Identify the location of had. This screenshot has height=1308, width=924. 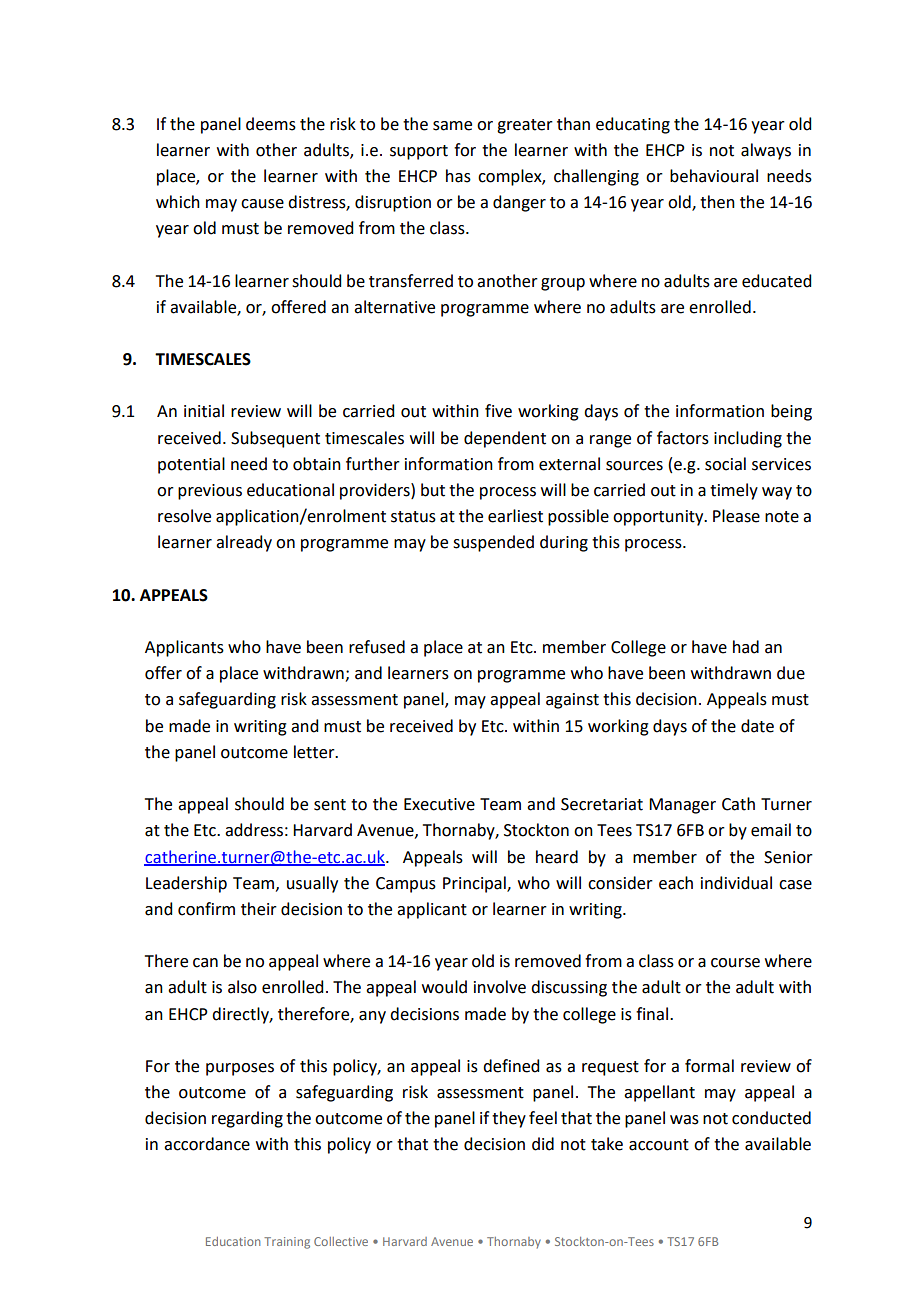
(746, 647).
